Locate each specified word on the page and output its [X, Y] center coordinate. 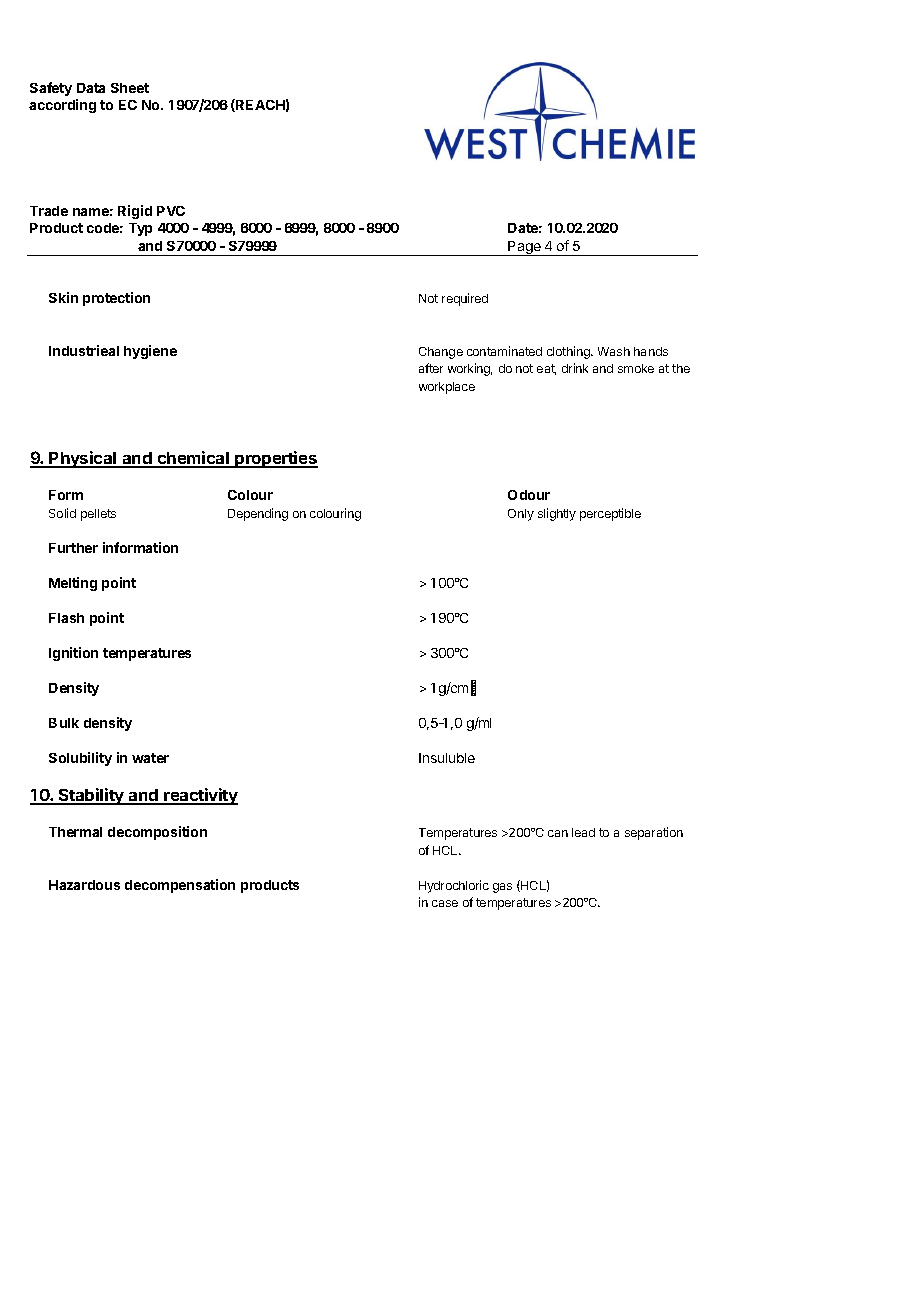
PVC [171, 211]
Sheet [130, 88]
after [431, 368]
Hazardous [84, 885]
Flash [66, 618]
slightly [557, 514]
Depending [258, 514]
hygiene [150, 352]
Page [525, 248]
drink [575, 368]
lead [583, 832]
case [445, 903]
